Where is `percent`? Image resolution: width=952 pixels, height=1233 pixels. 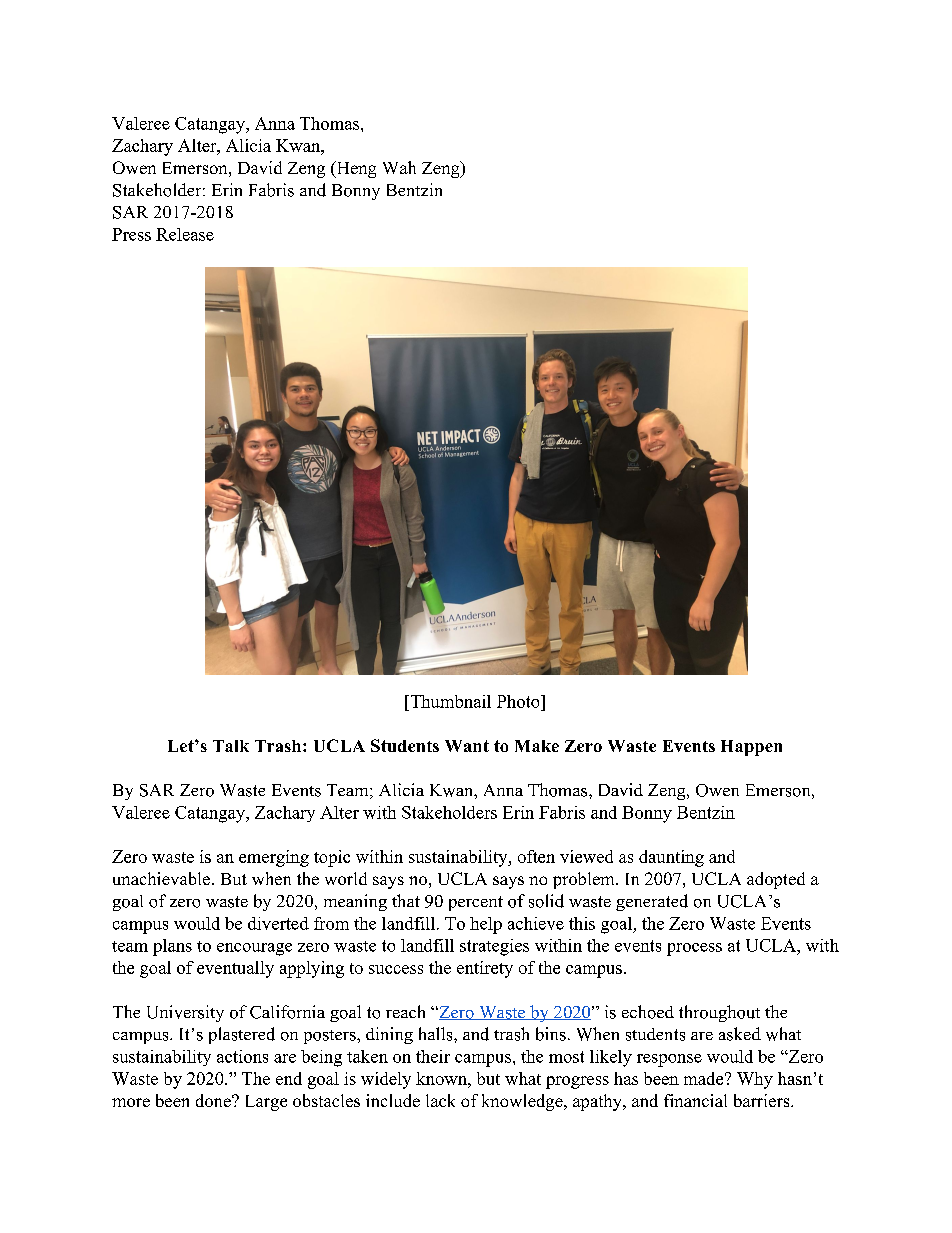 percent is located at coordinates (476, 903).
